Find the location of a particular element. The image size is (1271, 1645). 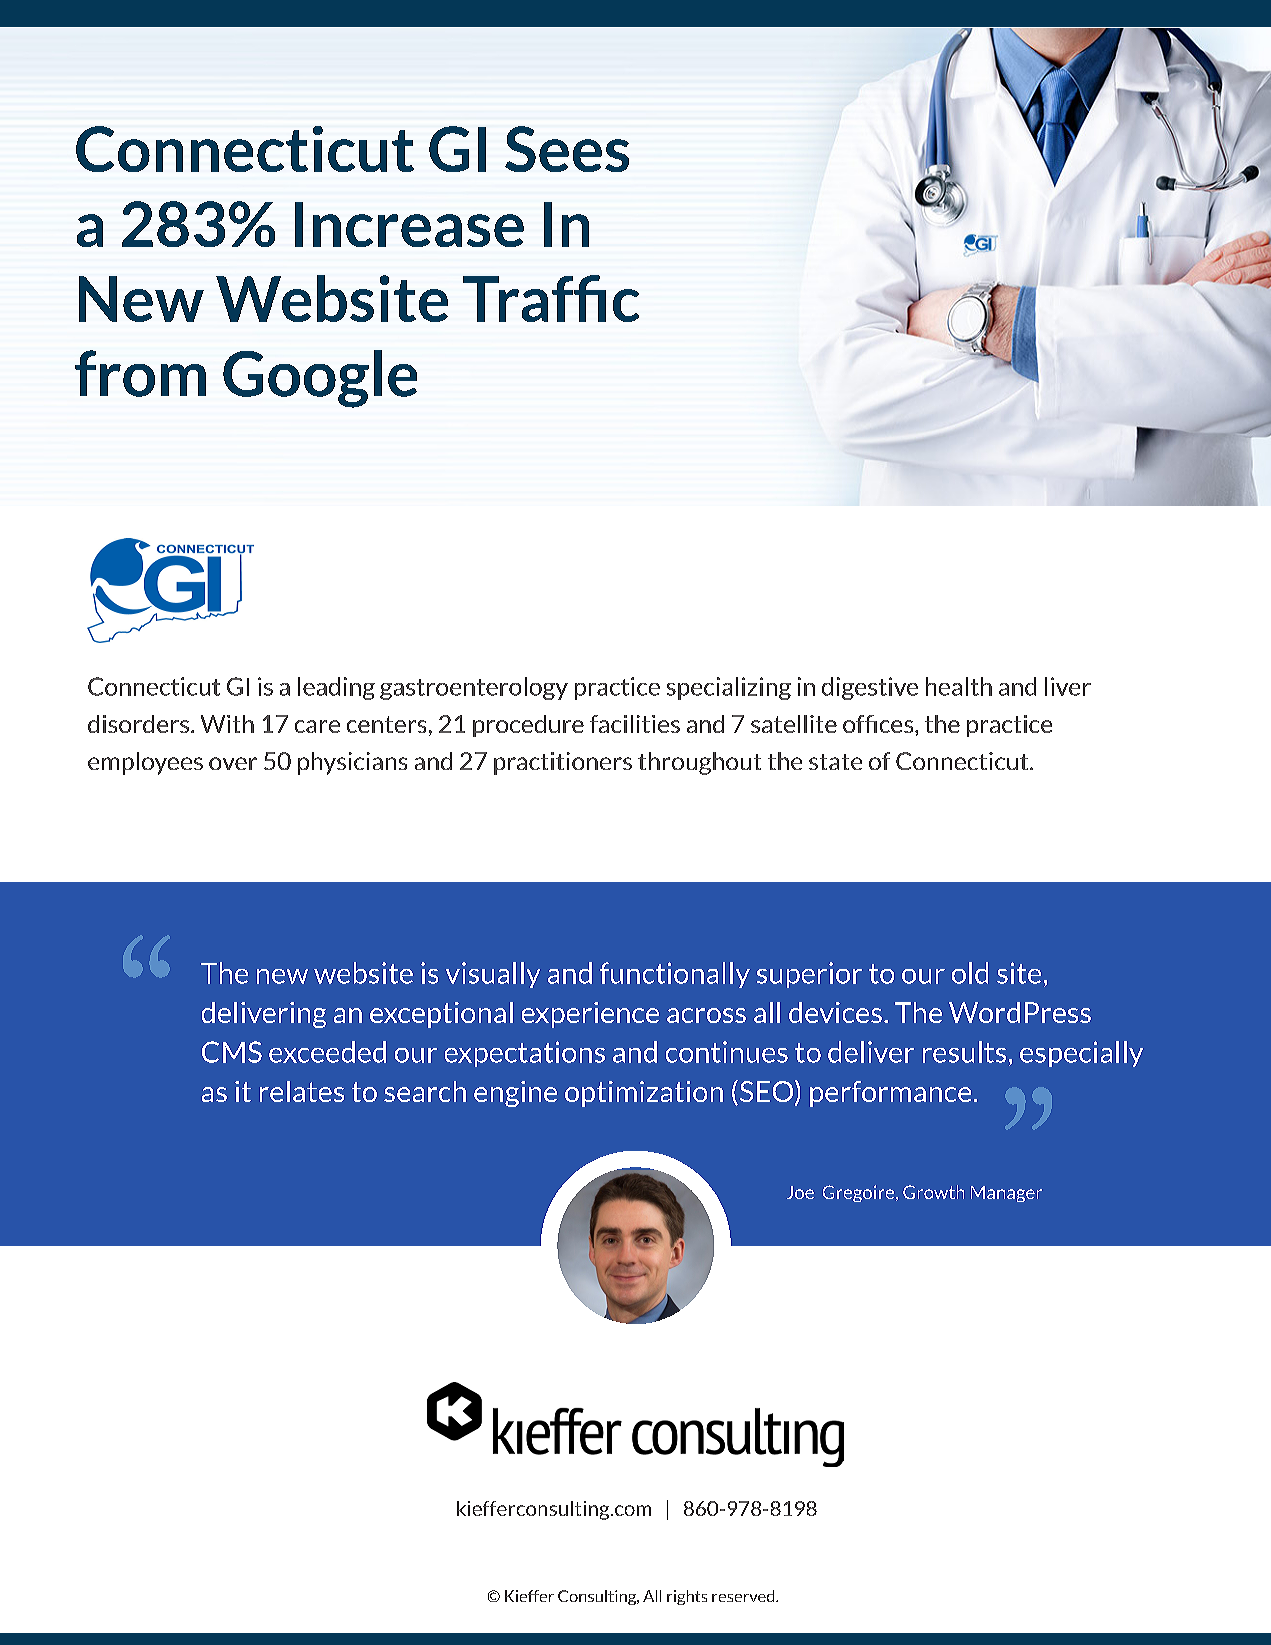

rights is located at coordinates (687, 1597).
